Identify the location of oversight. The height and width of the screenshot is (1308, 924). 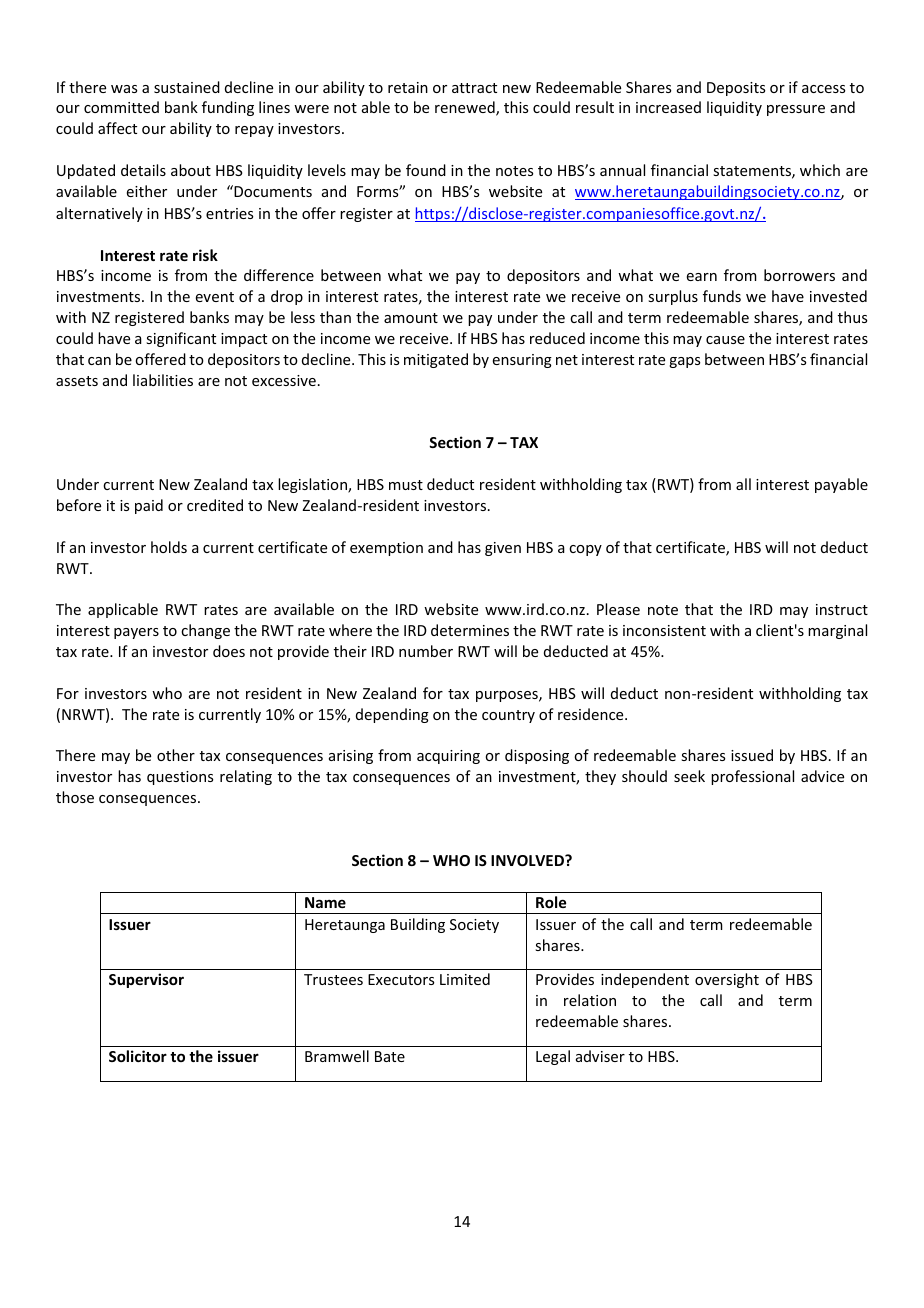
(727, 980).
